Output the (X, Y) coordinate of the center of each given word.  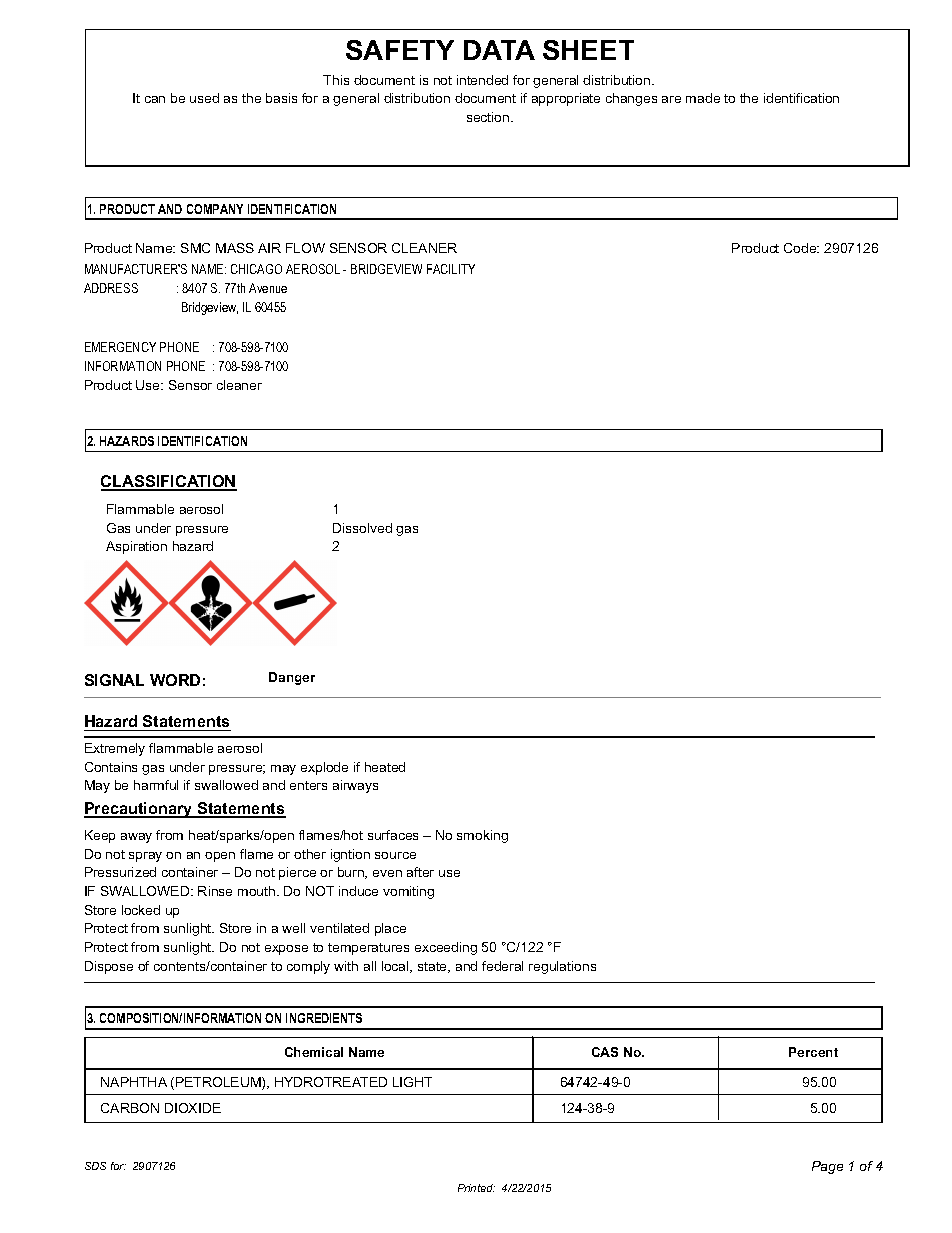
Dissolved (362, 528)
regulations (562, 967)
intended (482, 80)
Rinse (215, 891)
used (204, 98)
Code (801, 248)
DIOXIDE (193, 1108)
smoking (482, 836)
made (703, 98)
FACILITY (451, 269)
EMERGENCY (120, 347)
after (420, 872)
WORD (175, 680)
